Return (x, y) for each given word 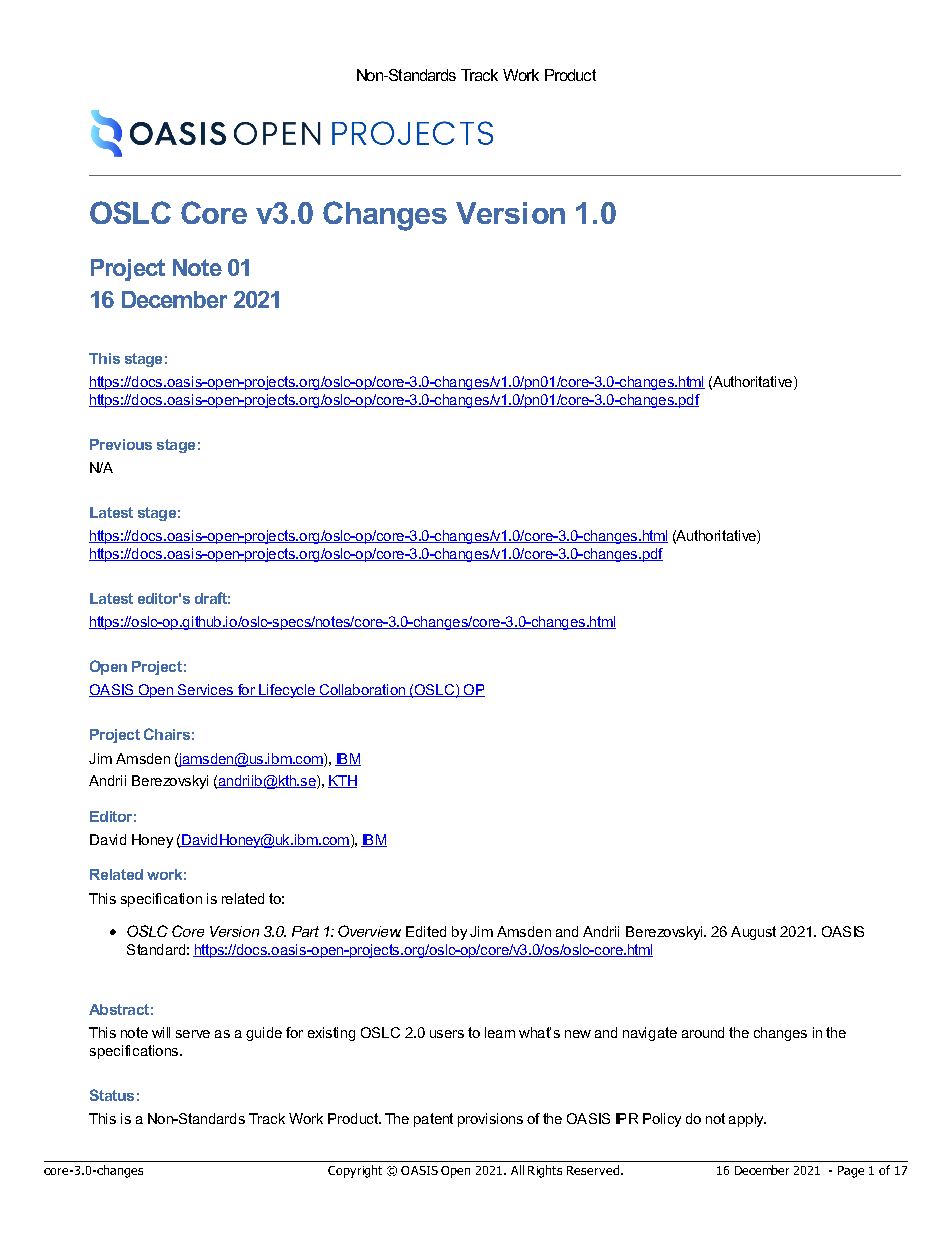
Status (112, 1095)
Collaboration (362, 690)
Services (205, 690)
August (753, 933)
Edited (426, 931)
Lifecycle (287, 691)
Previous (121, 444)
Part (305, 931)
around (703, 1032)
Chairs (167, 734)
